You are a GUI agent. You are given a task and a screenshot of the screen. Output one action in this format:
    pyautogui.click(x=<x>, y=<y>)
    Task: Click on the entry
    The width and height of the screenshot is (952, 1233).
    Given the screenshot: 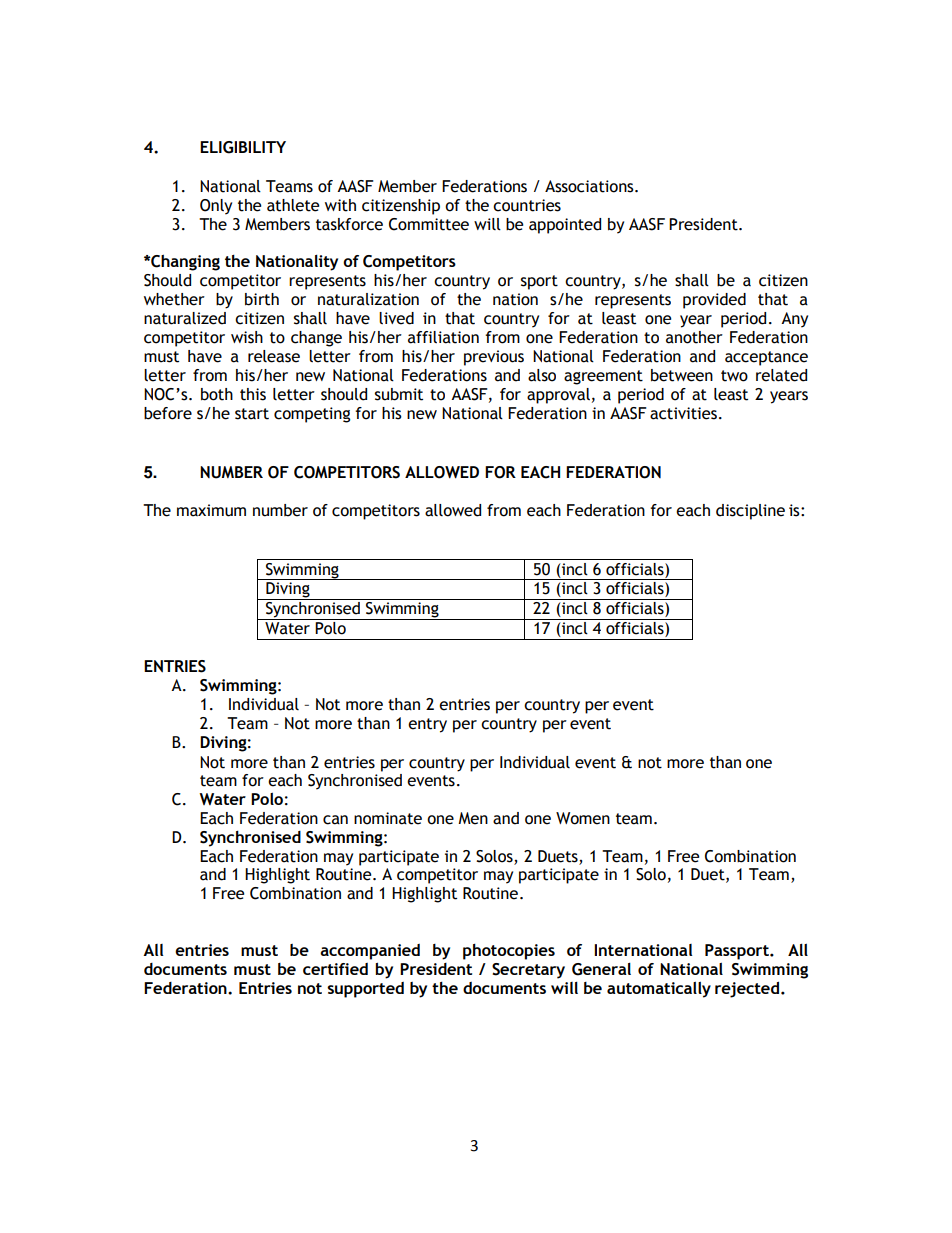 What is the action you would take?
    pyautogui.click(x=427, y=725)
